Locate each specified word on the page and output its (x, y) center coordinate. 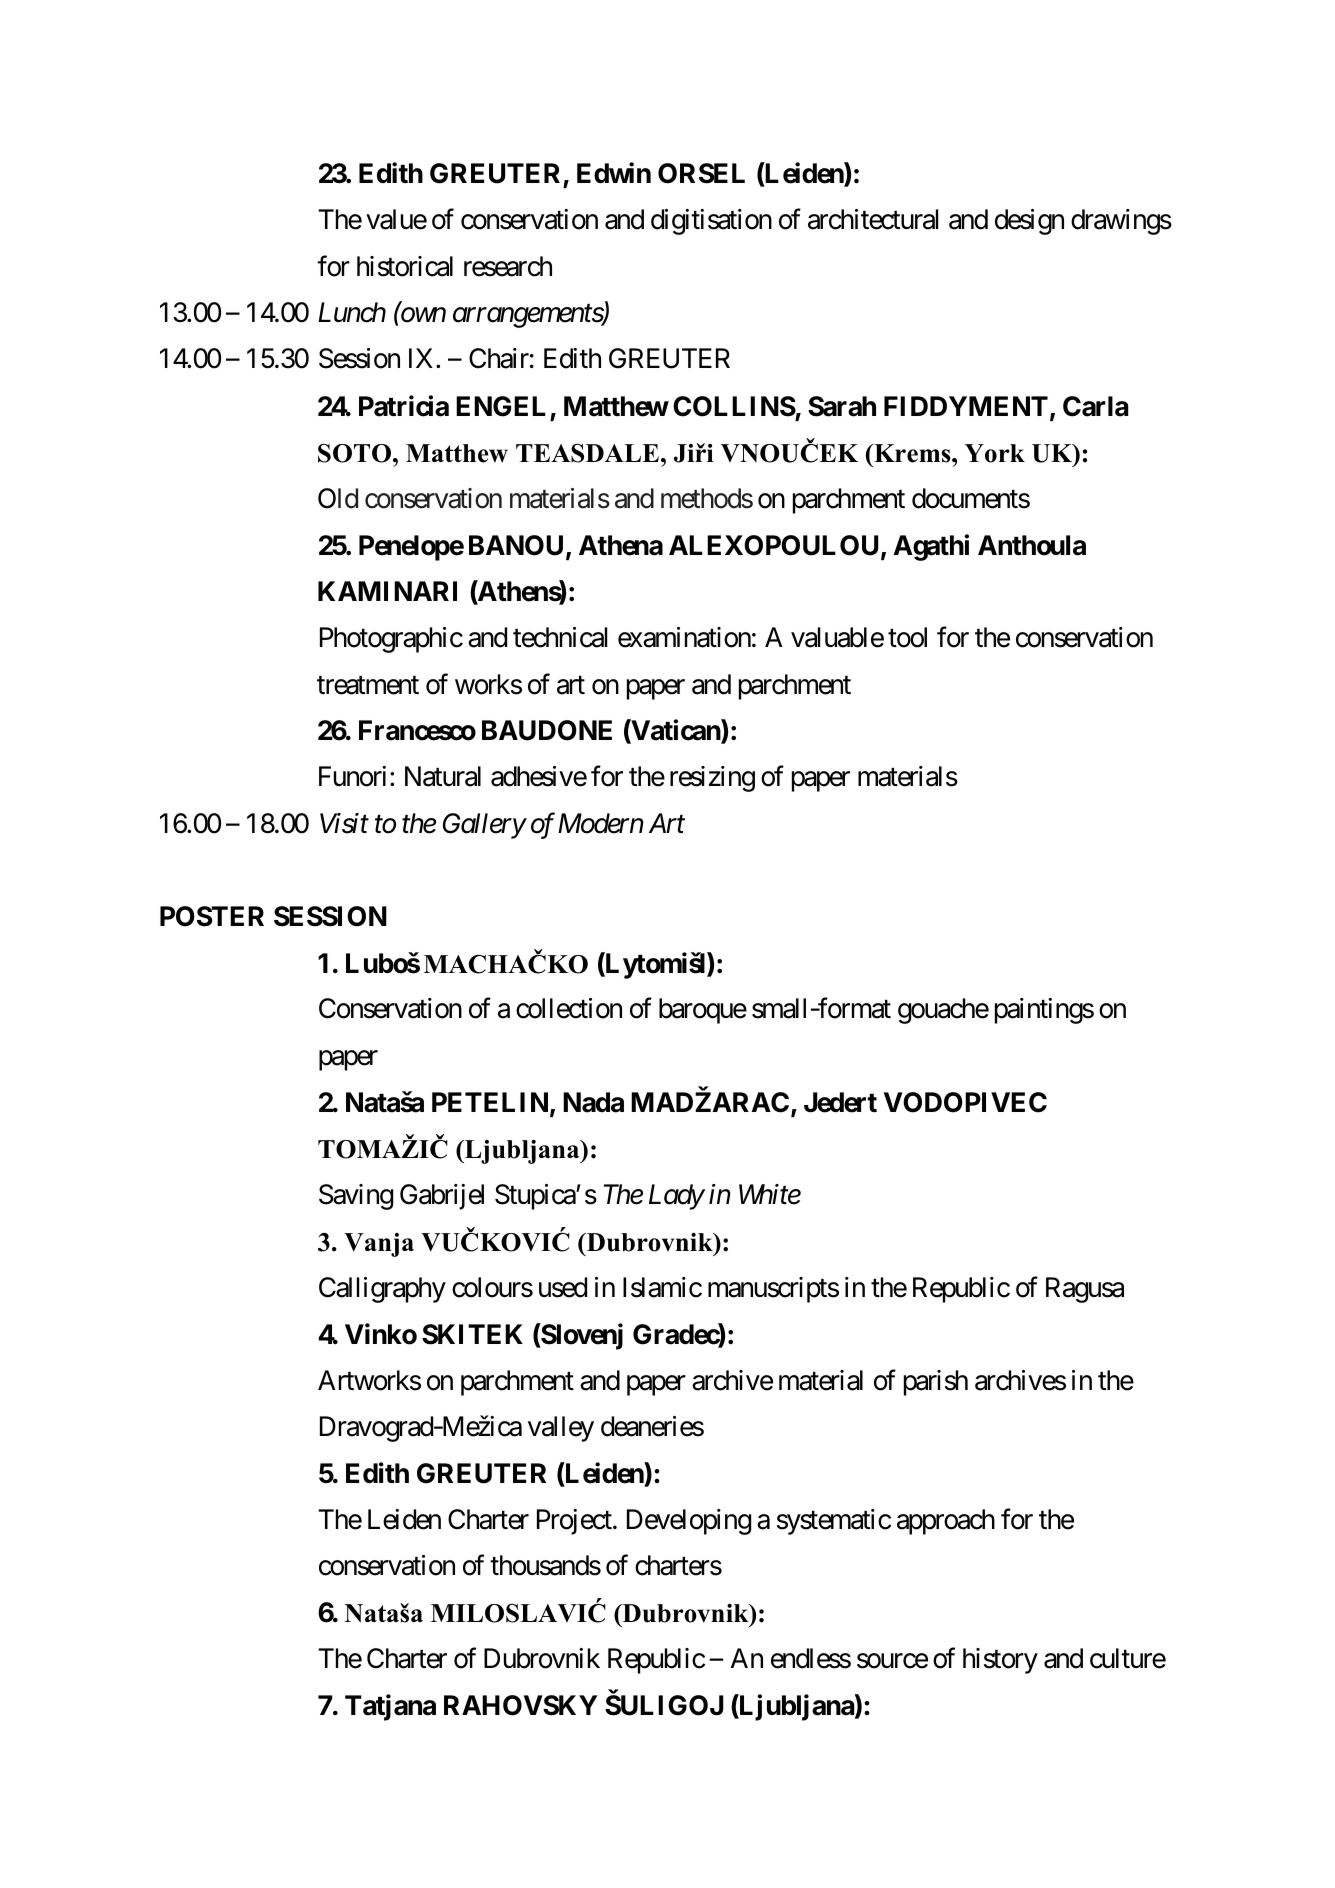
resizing (712, 779)
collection (569, 1008)
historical (405, 266)
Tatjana (390, 1707)
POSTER (212, 916)
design (1029, 222)
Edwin (614, 173)
